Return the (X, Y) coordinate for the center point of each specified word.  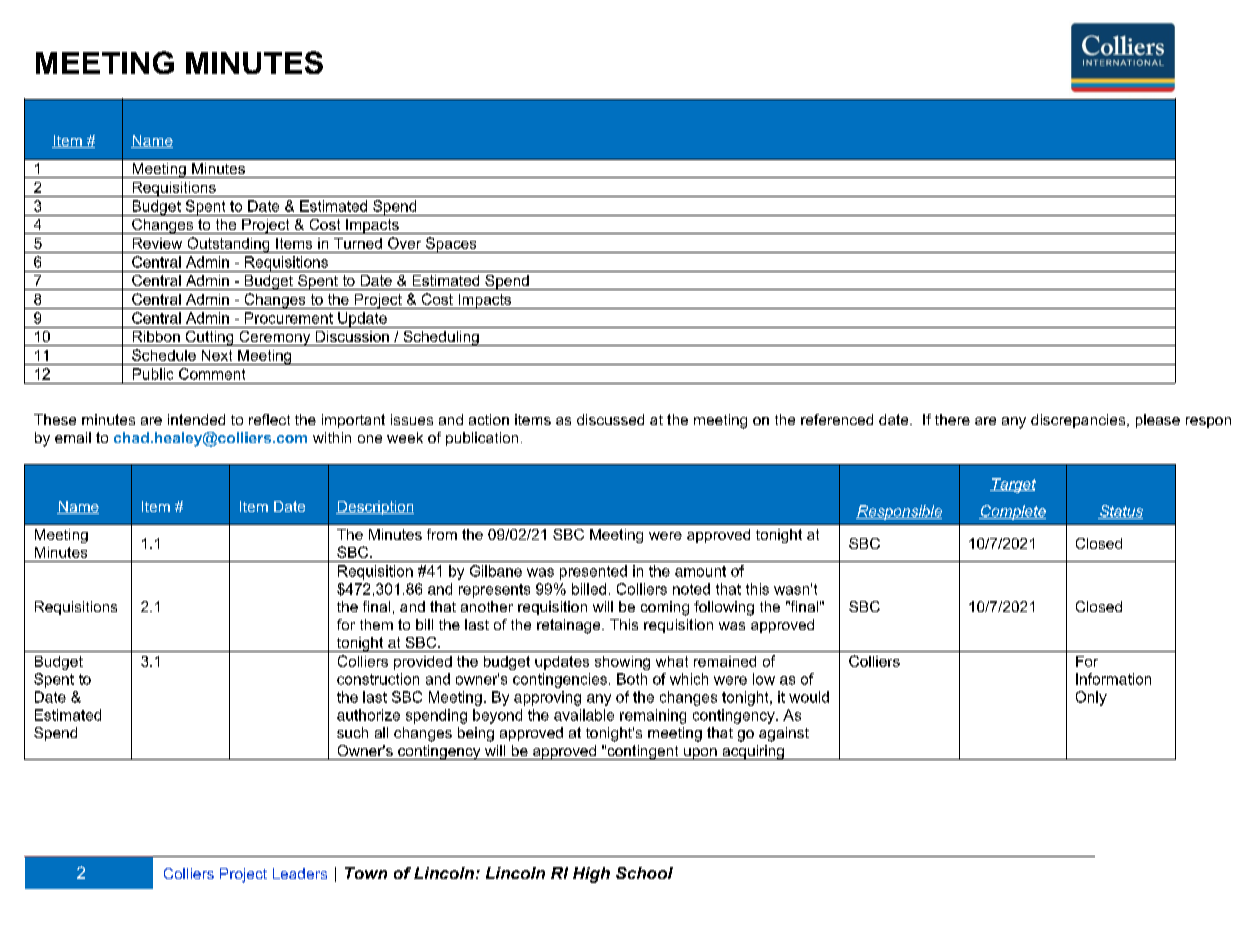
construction (378, 679)
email (73, 437)
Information (1113, 679)
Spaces (451, 245)
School (644, 873)
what (672, 661)
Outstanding (228, 245)
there (952, 419)
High (591, 875)
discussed (610, 419)
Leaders (300, 873)
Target (1013, 485)
